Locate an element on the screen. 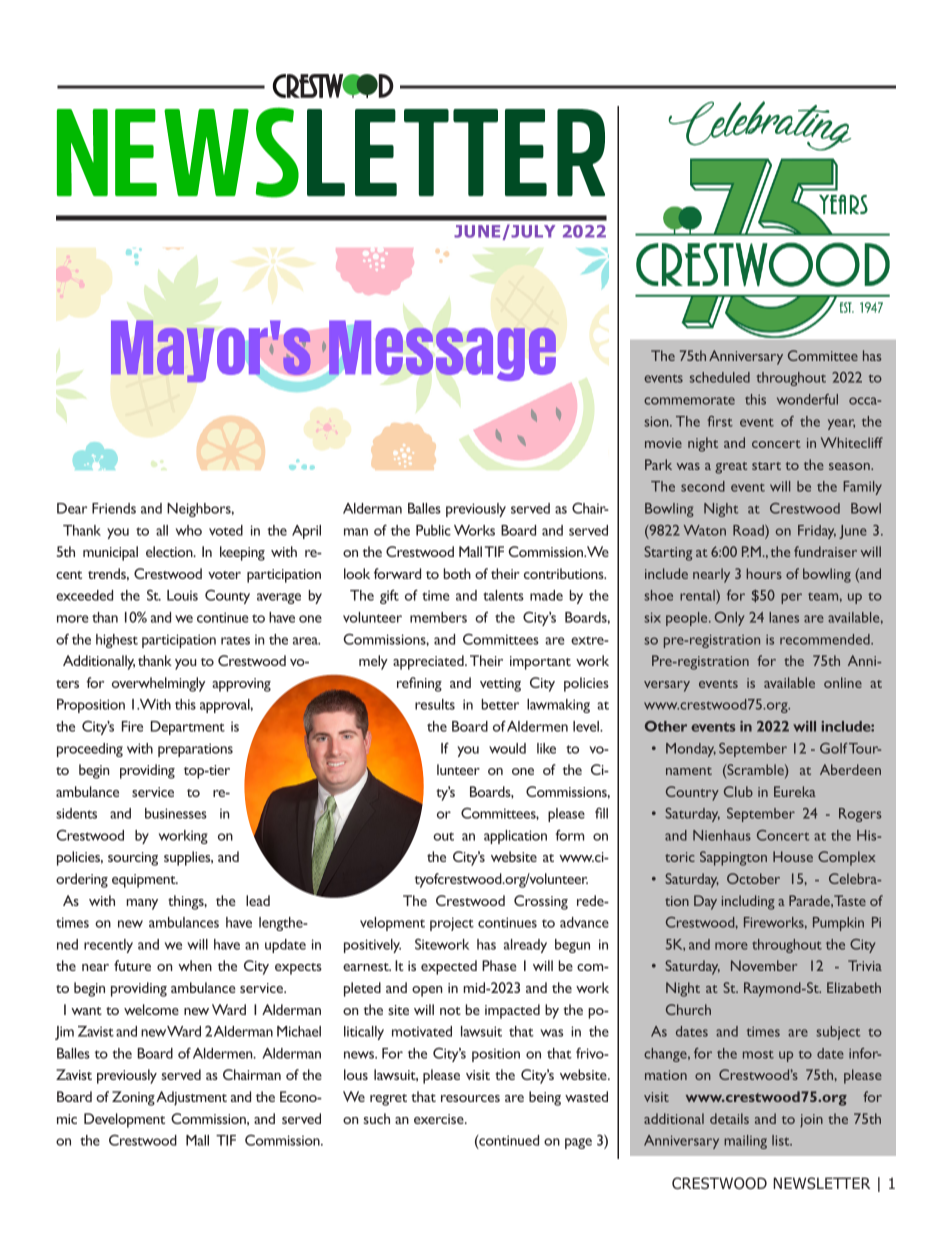 Image resolution: width=952 pixels, height=1233 pixels. equipment is located at coordinates (145, 881).
